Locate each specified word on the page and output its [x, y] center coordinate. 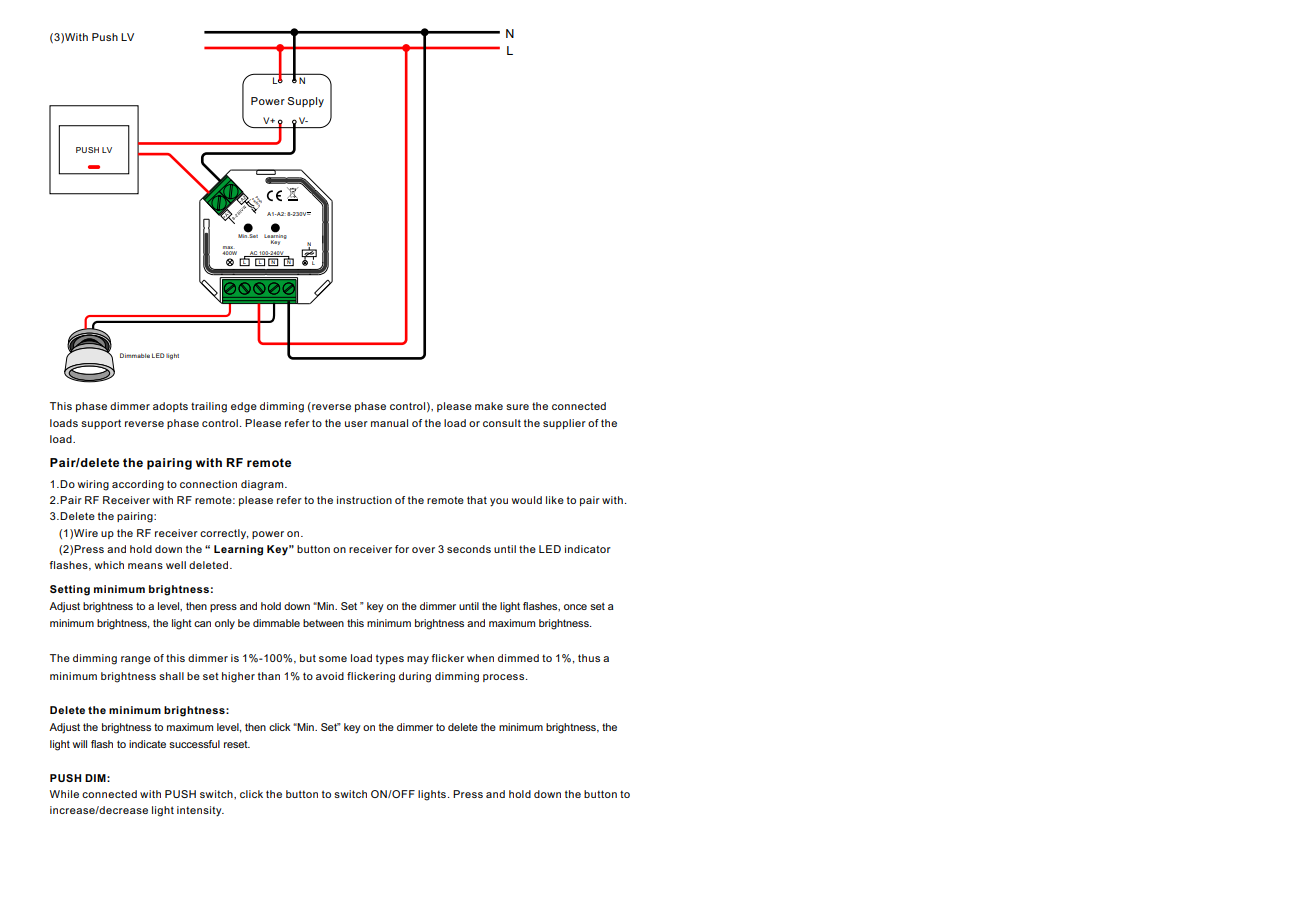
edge [244, 407]
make [489, 406]
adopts [170, 407]
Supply [306, 102]
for [402, 549]
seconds [469, 549]
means [145, 566]
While [64, 794]
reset [237, 744]
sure [517, 407]
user [356, 424]
